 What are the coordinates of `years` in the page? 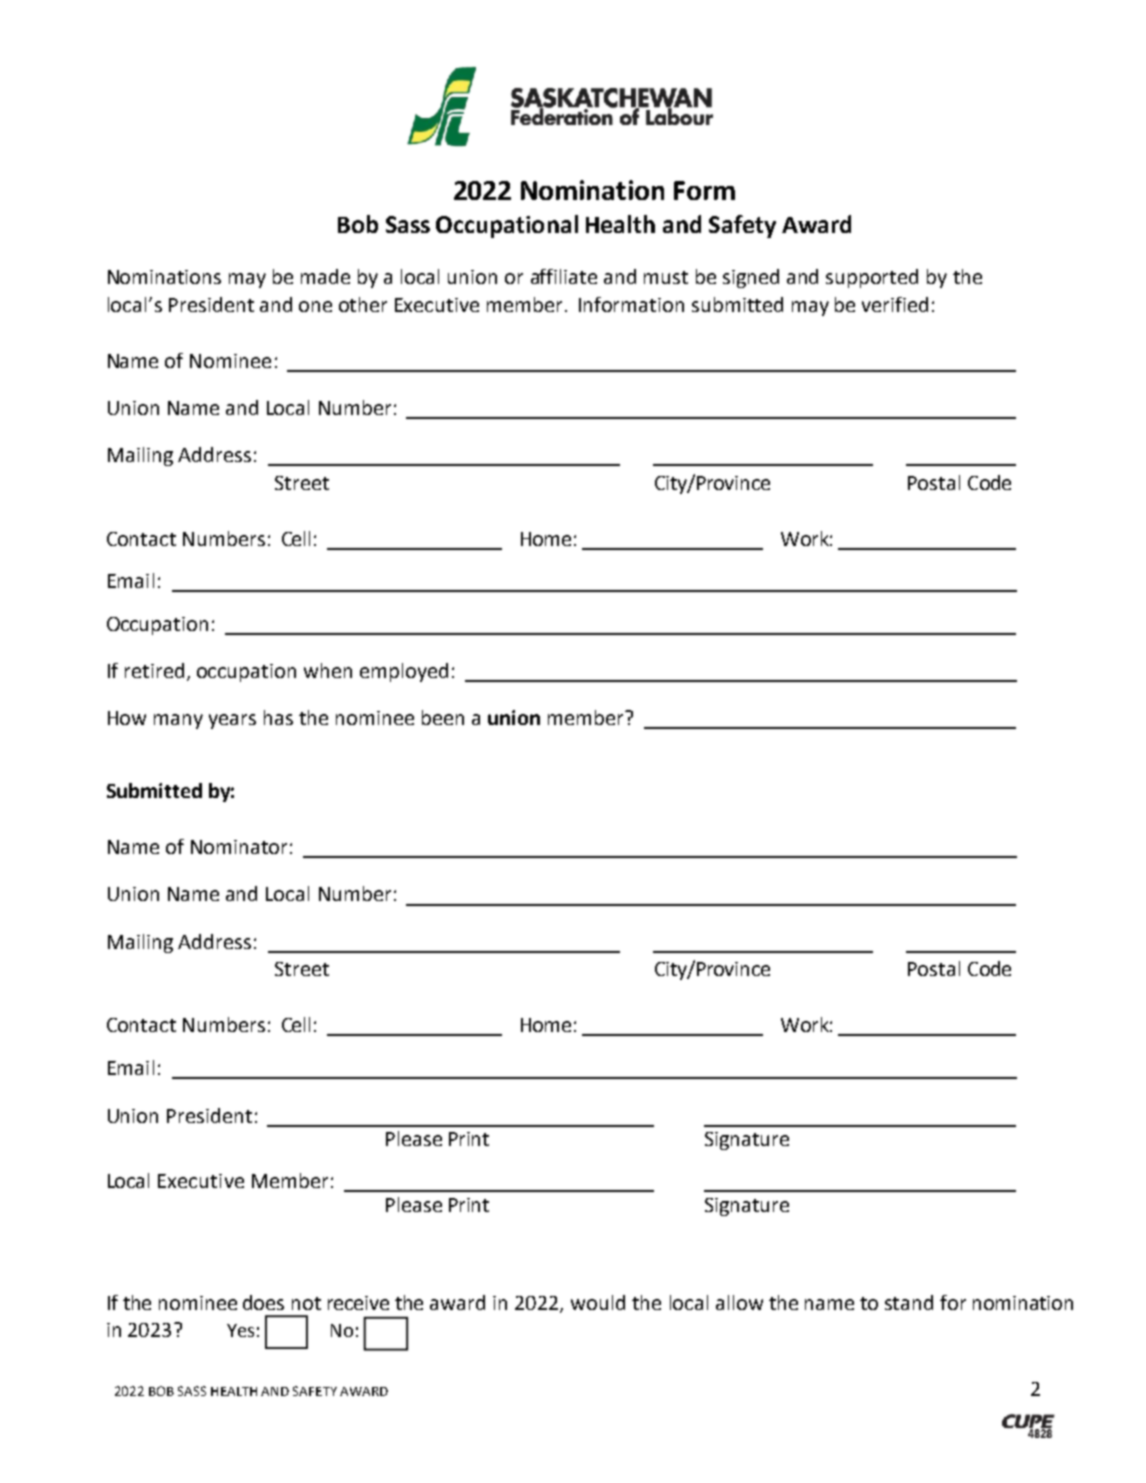 It's located at (232, 721).
